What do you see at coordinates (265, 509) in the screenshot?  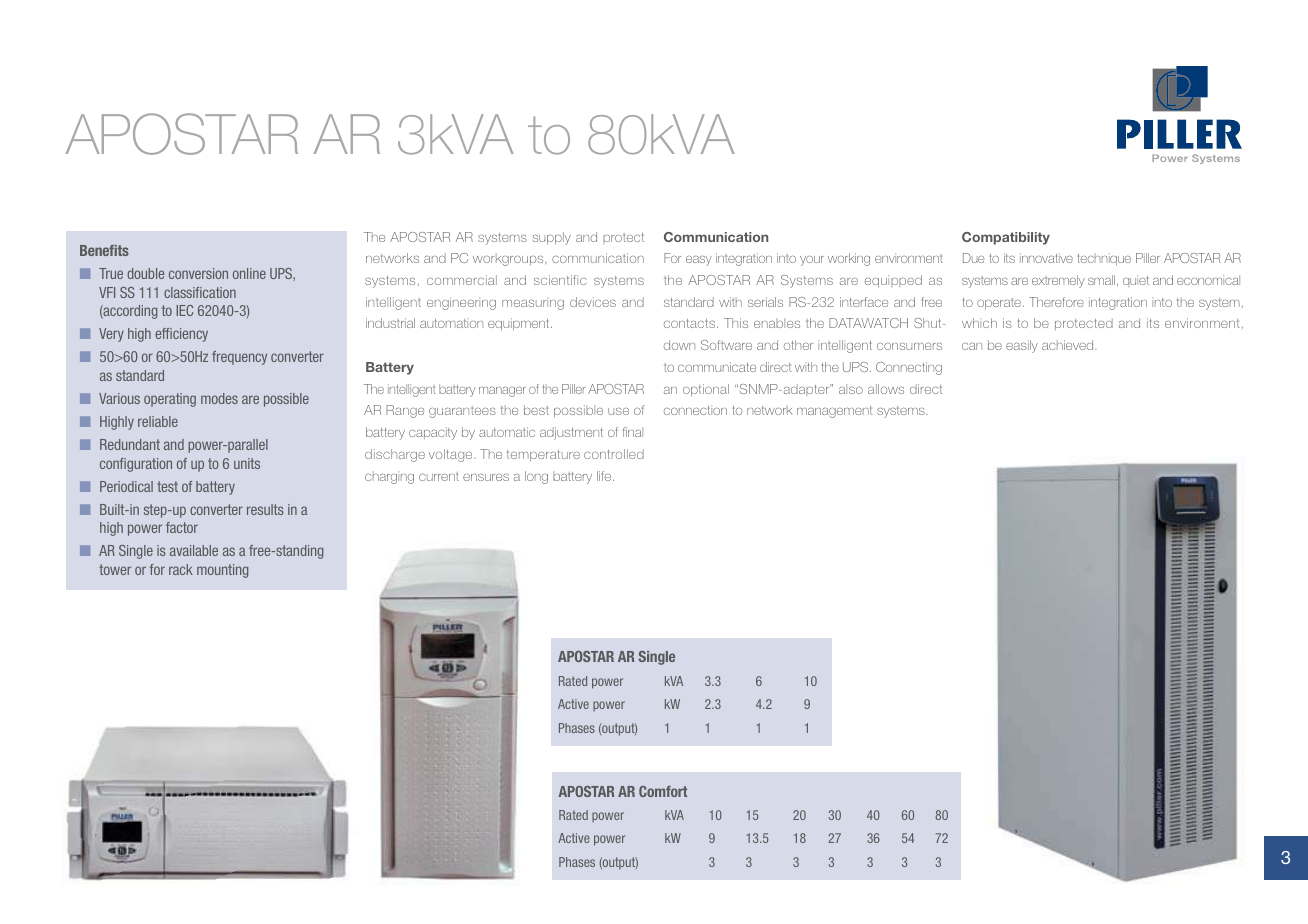 I see `results` at bounding box center [265, 509].
